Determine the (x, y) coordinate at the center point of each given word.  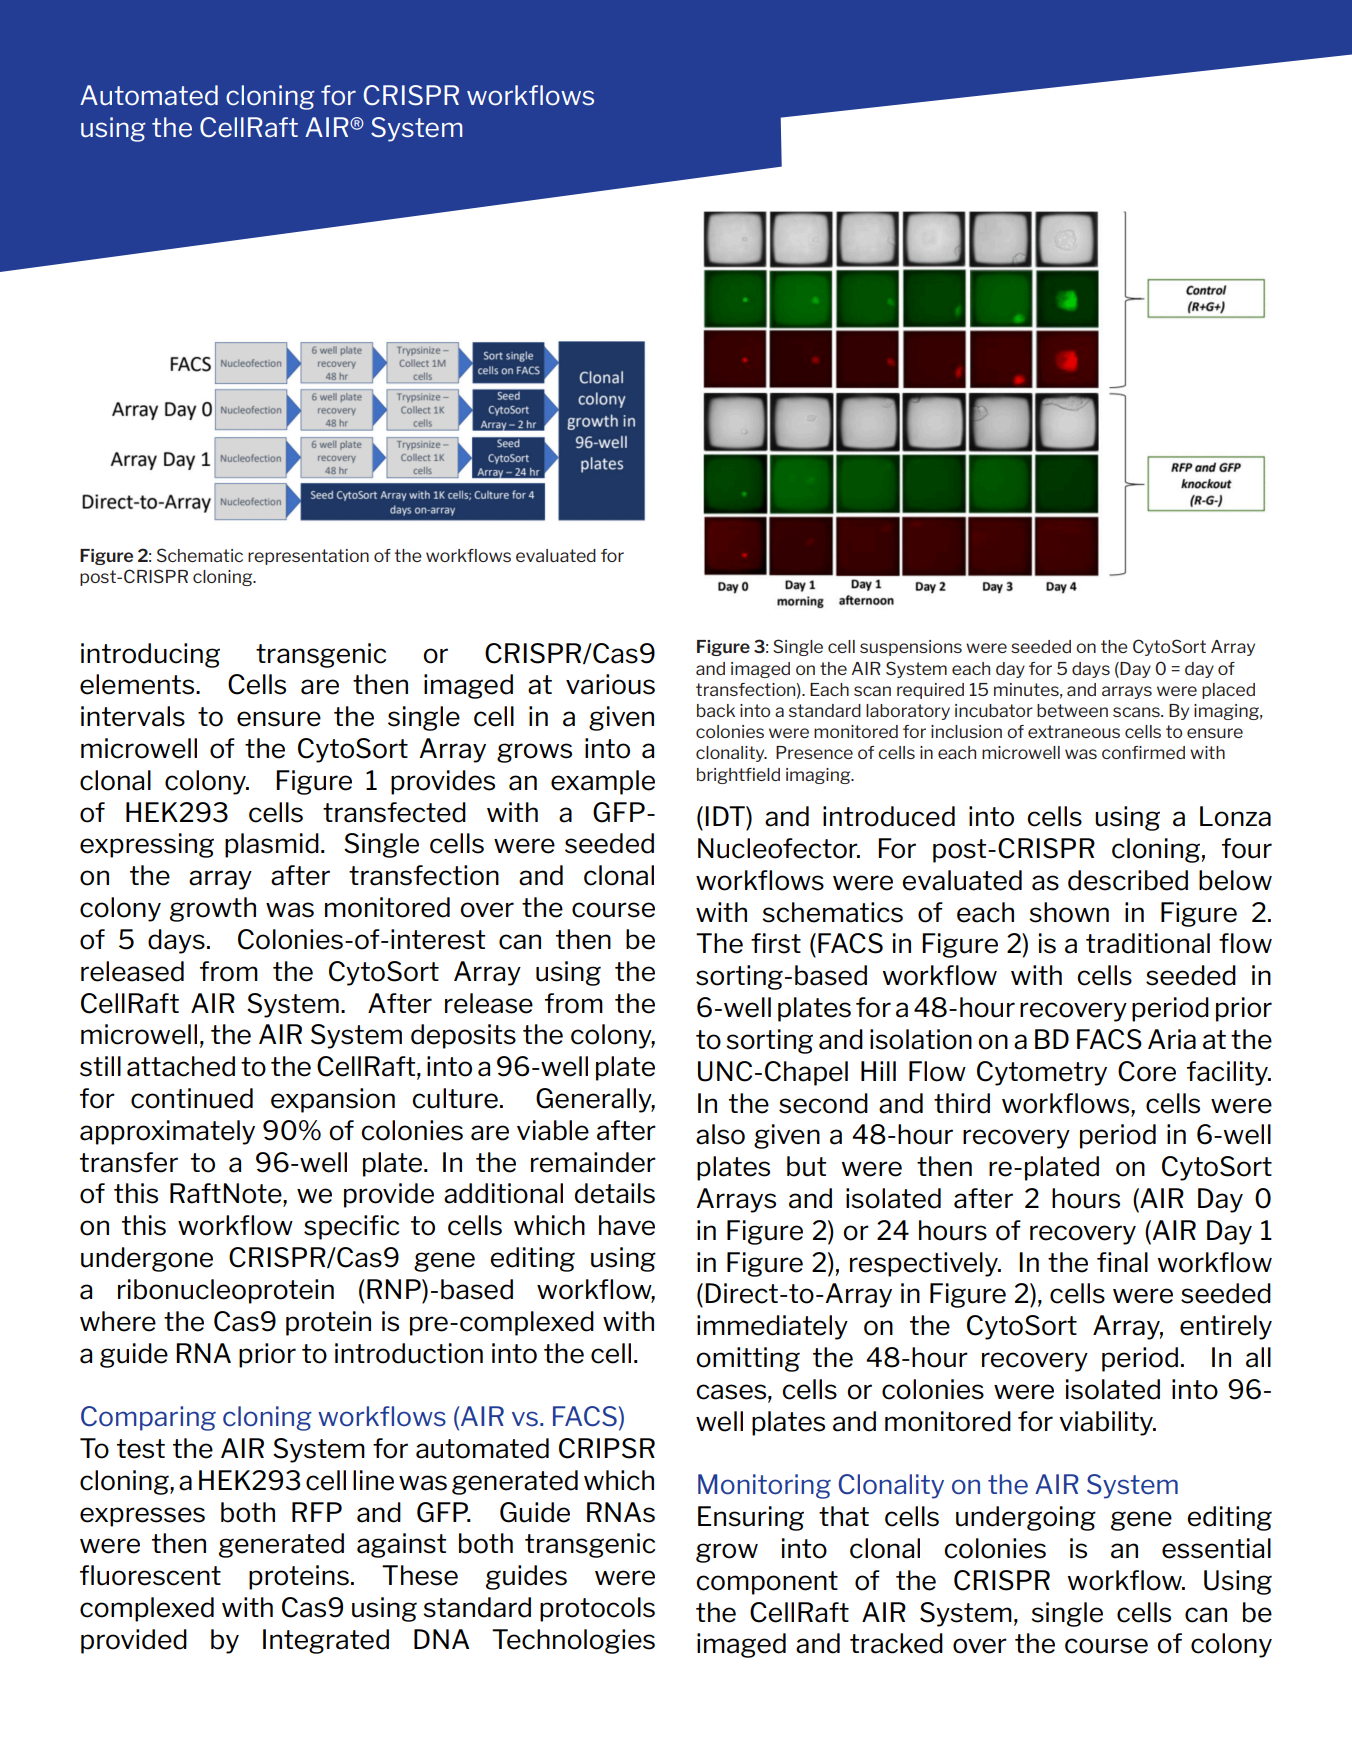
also (720, 1134)
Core (1147, 1071)
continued (192, 1098)
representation (308, 557)
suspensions (911, 648)
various (610, 684)
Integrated (326, 1641)
